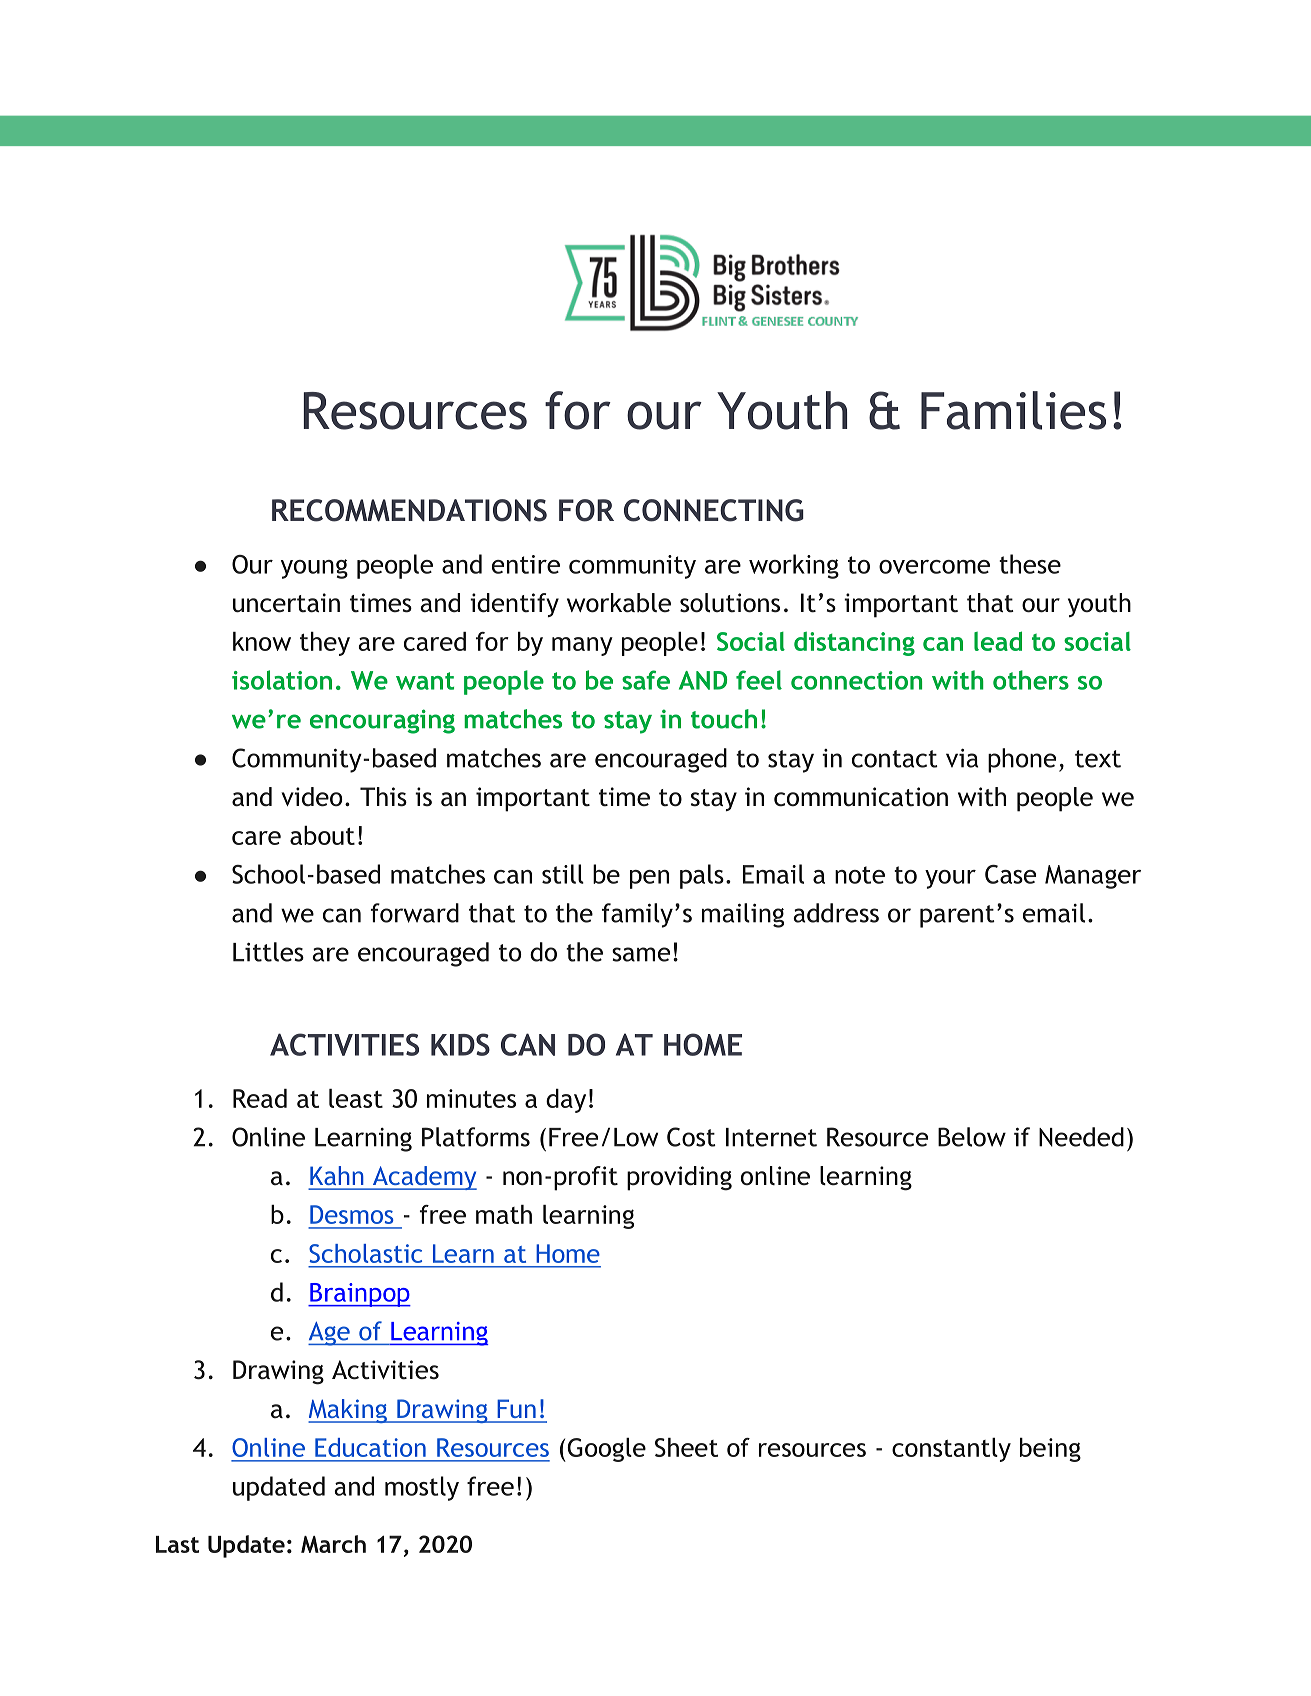 Image resolution: width=1311 pixels, height=1696 pixels. Describe the element at coordinates (1031, 680) in the page. I see `others` at that location.
